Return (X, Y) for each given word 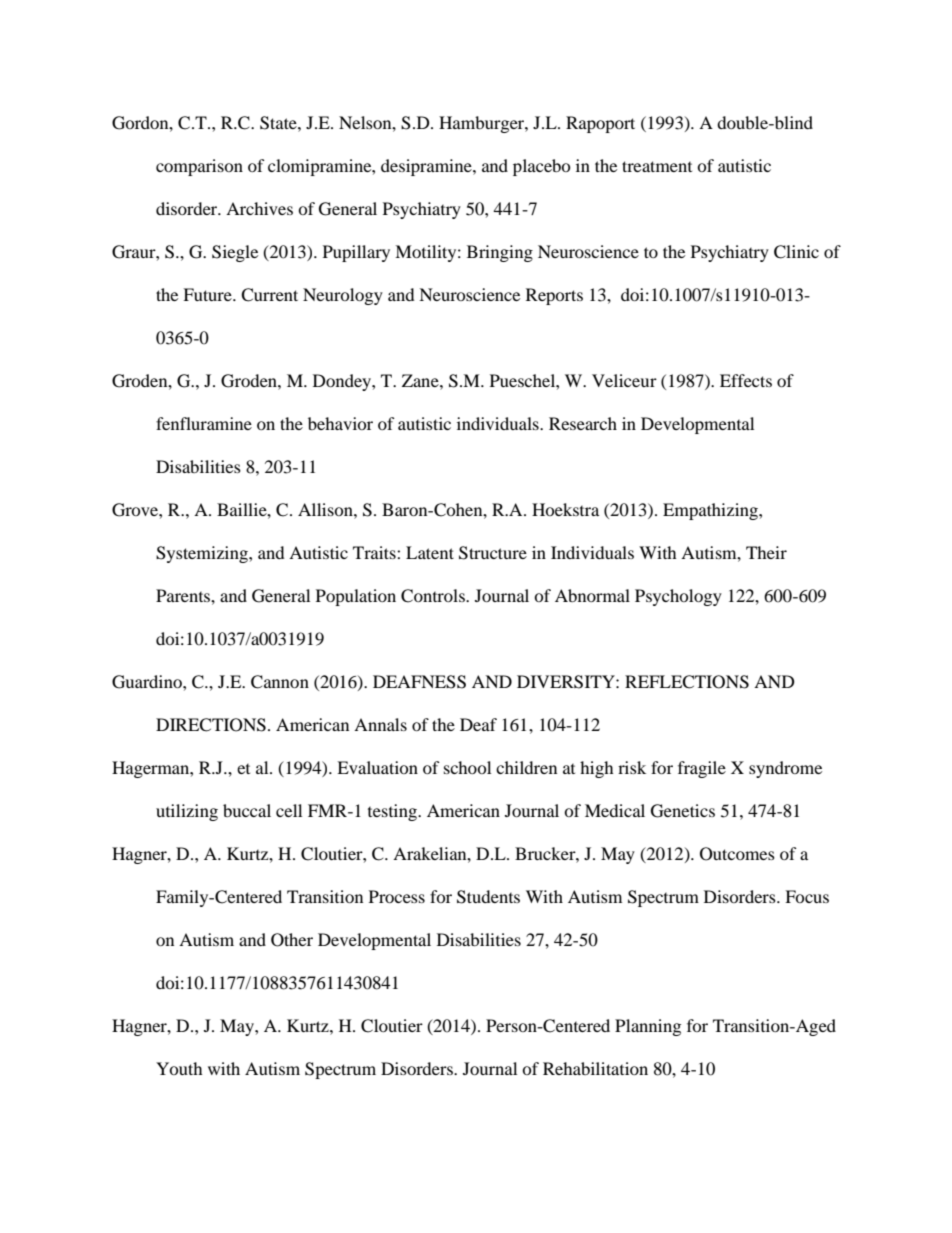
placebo (542, 167)
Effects (746, 380)
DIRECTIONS (211, 725)
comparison (199, 167)
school (467, 767)
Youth (179, 1068)
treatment (657, 166)
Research (583, 423)
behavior (340, 423)
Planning (648, 1027)
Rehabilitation (595, 1068)
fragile (702, 769)
